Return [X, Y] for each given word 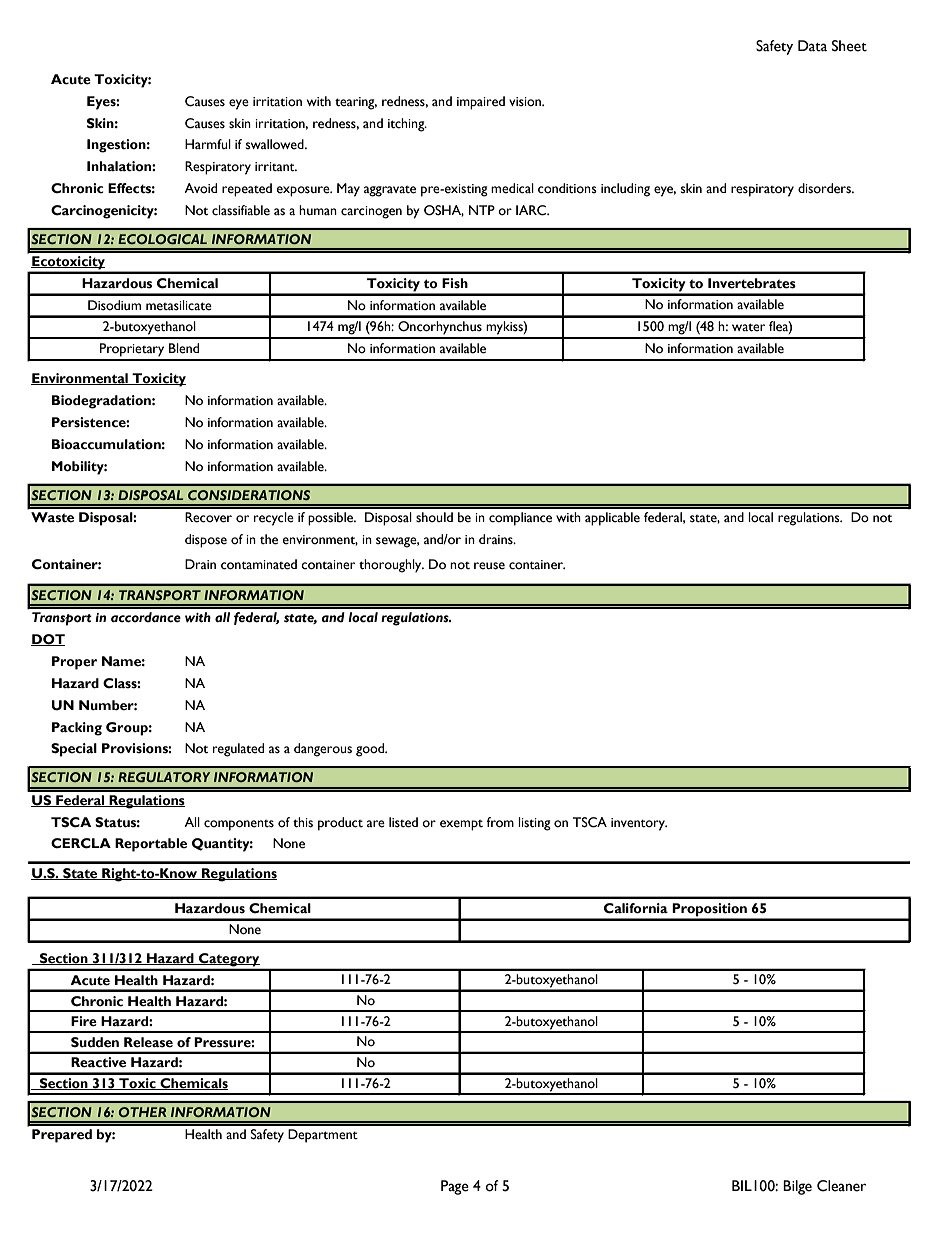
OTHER [143, 1112]
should [434, 517]
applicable [612, 519]
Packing [77, 729]
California [636, 908]
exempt [461, 825]
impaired [481, 103]
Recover [208, 517]
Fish [455, 283]
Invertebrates [752, 283]
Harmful [208, 144]
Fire [84, 1021]
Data [812, 46]
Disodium [114, 305]
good [371, 750]
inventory [639, 824]
